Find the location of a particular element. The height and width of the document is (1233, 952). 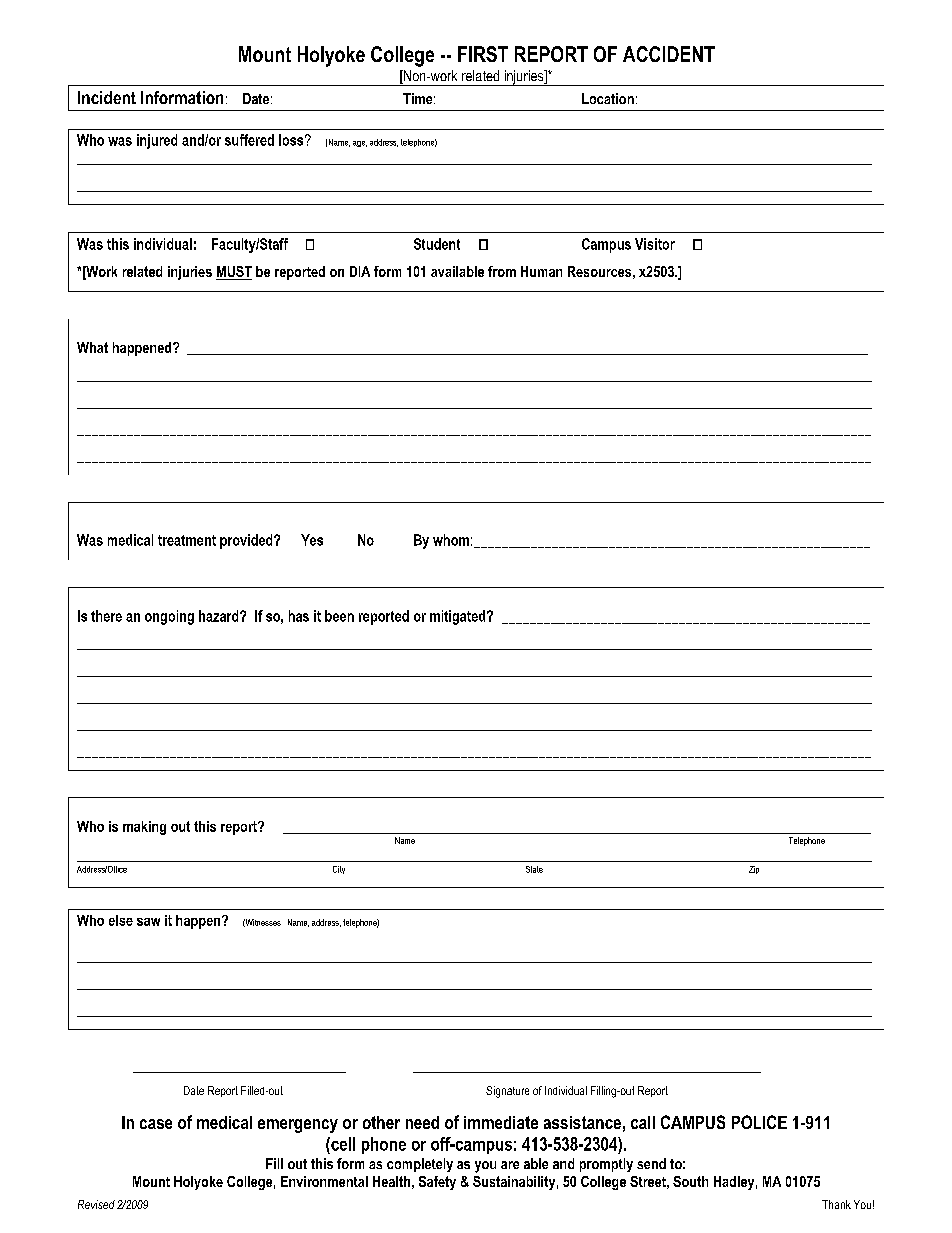

Yes is located at coordinates (312, 540).
